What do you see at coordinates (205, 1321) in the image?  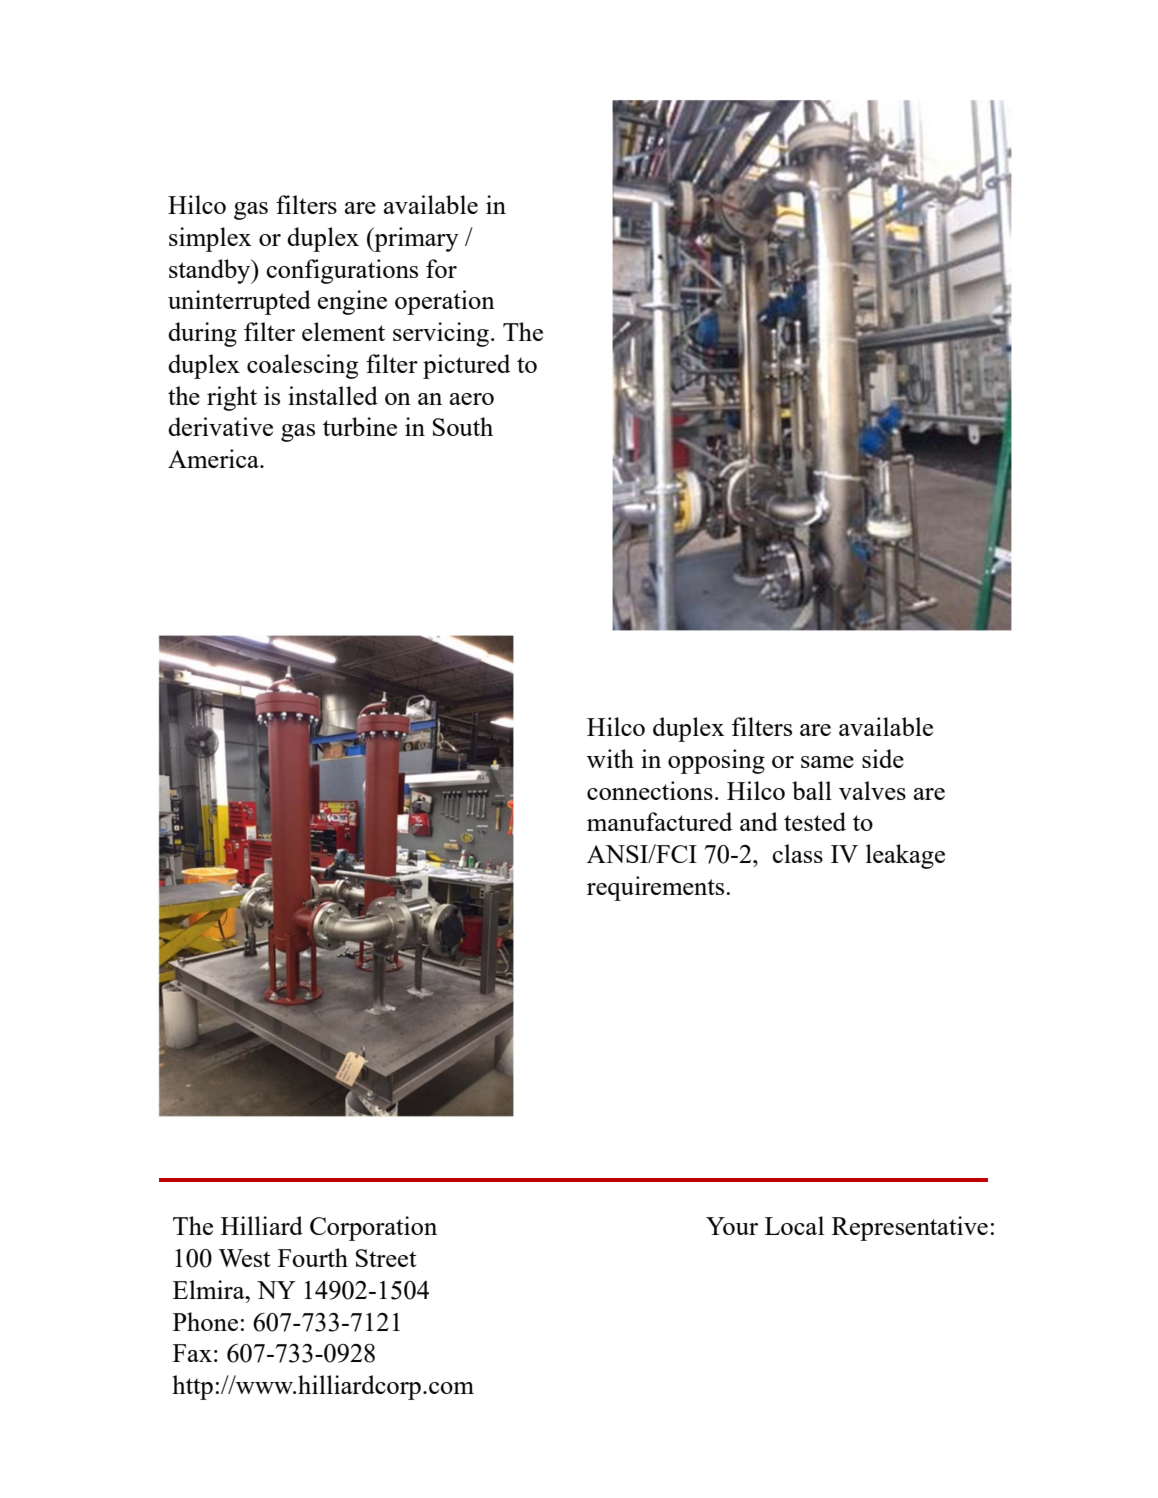 I see `Phone` at bounding box center [205, 1321].
